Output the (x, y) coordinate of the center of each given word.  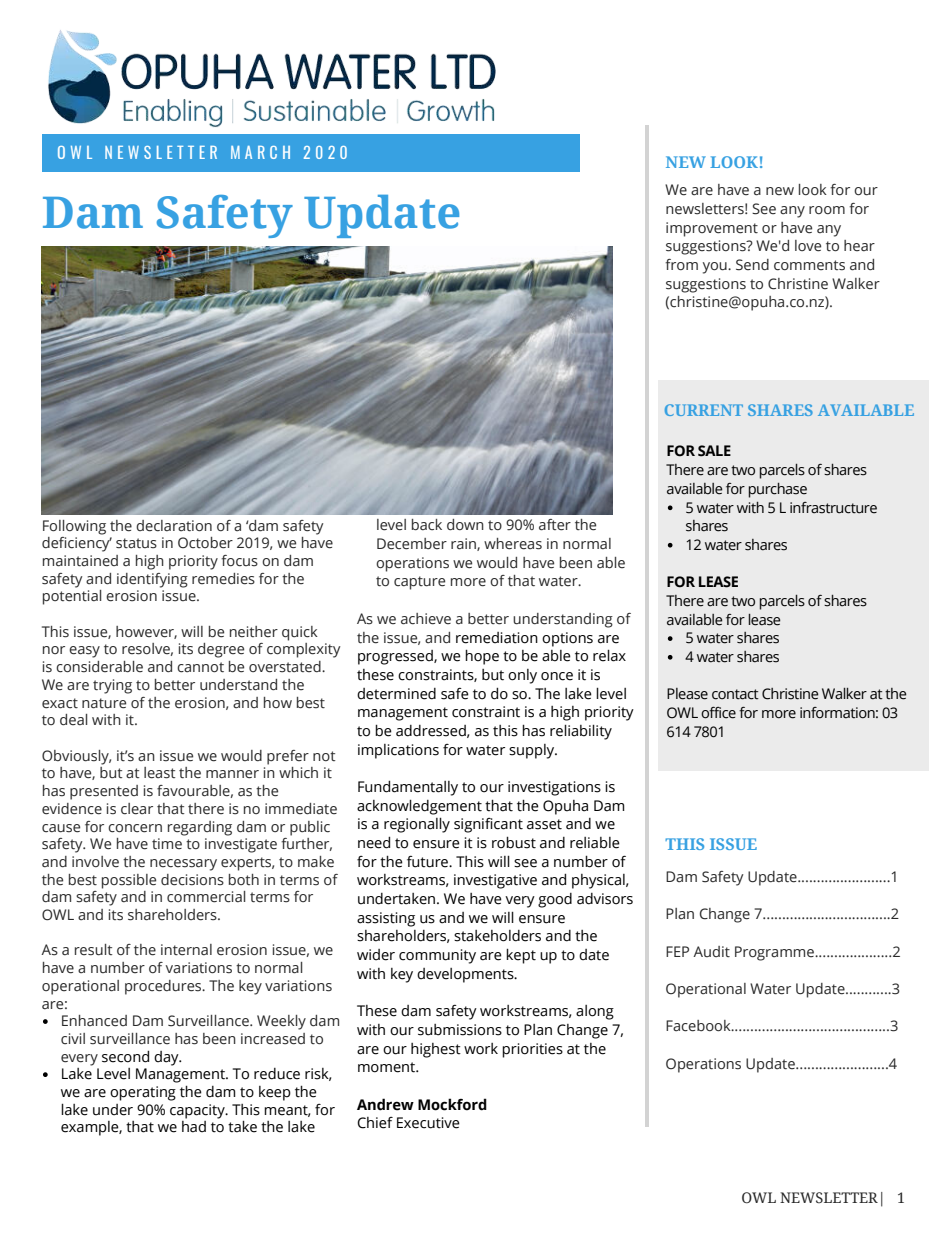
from (681, 264)
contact (735, 694)
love (808, 246)
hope (482, 657)
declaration (174, 526)
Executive (428, 1123)
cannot (200, 667)
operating (143, 1093)
